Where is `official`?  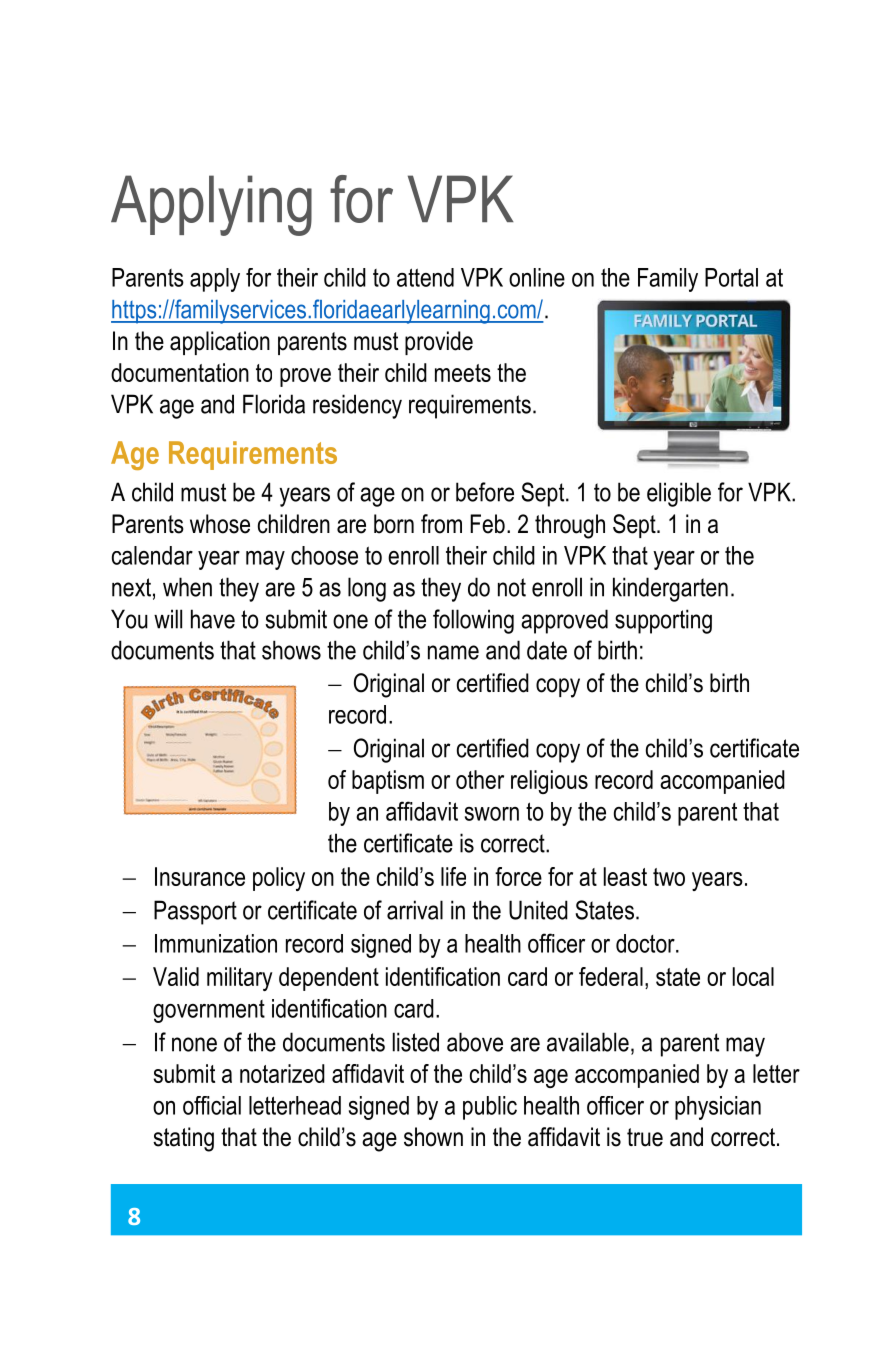 official is located at coordinates (212, 1105).
